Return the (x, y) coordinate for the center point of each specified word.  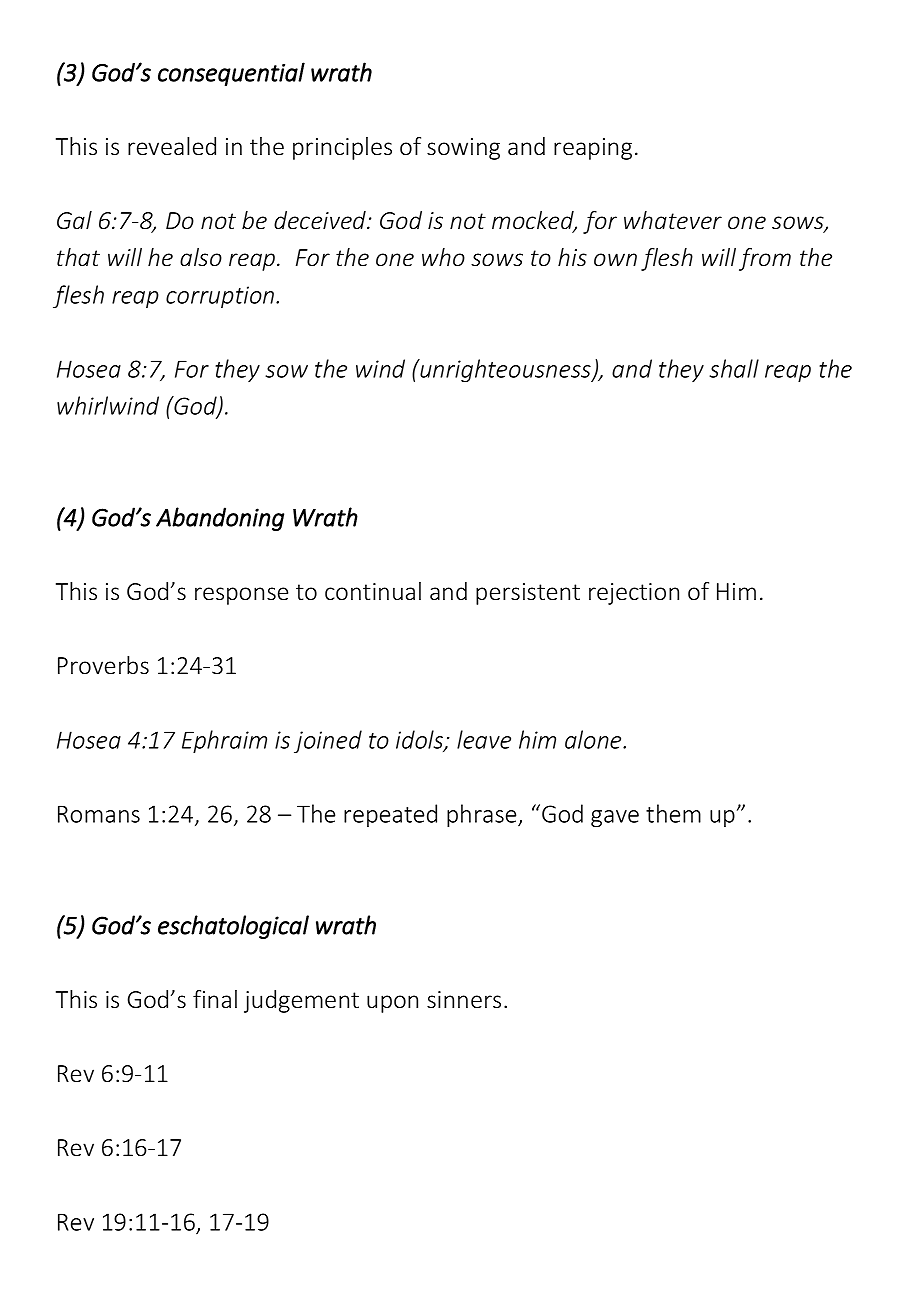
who (443, 257)
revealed (172, 146)
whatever (673, 220)
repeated (390, 815)
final (215, 999)
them (673, 813)
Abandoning (220, 519)
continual (373, 591)
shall (734, 368)
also (201, 257)
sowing (463, 149)
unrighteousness (505, 371)
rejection (634, 594)
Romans (99, 814)
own (615, 260)
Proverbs (103, 665)
